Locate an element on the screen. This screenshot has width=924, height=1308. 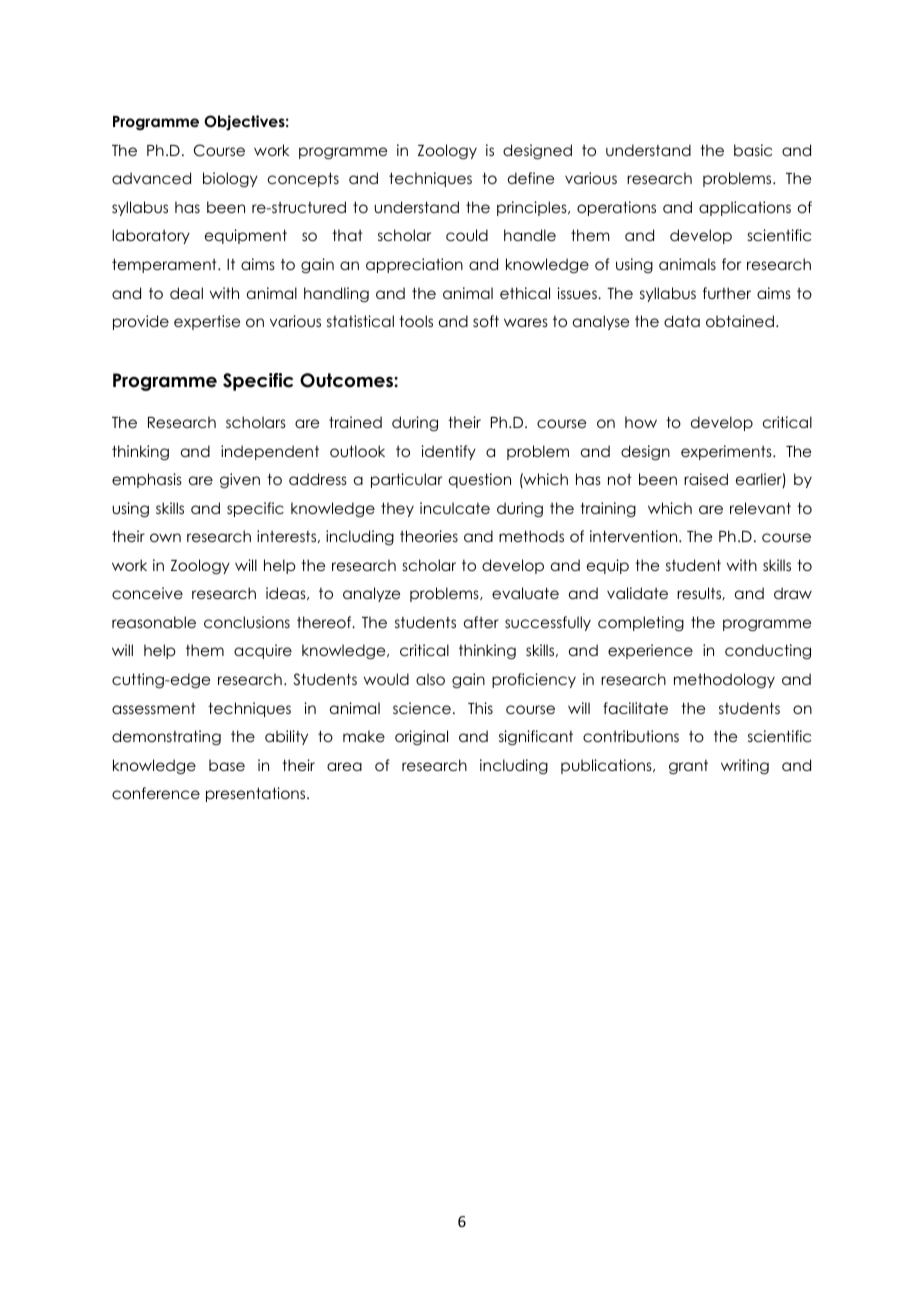
basic is located at coordinates (753, 150).
